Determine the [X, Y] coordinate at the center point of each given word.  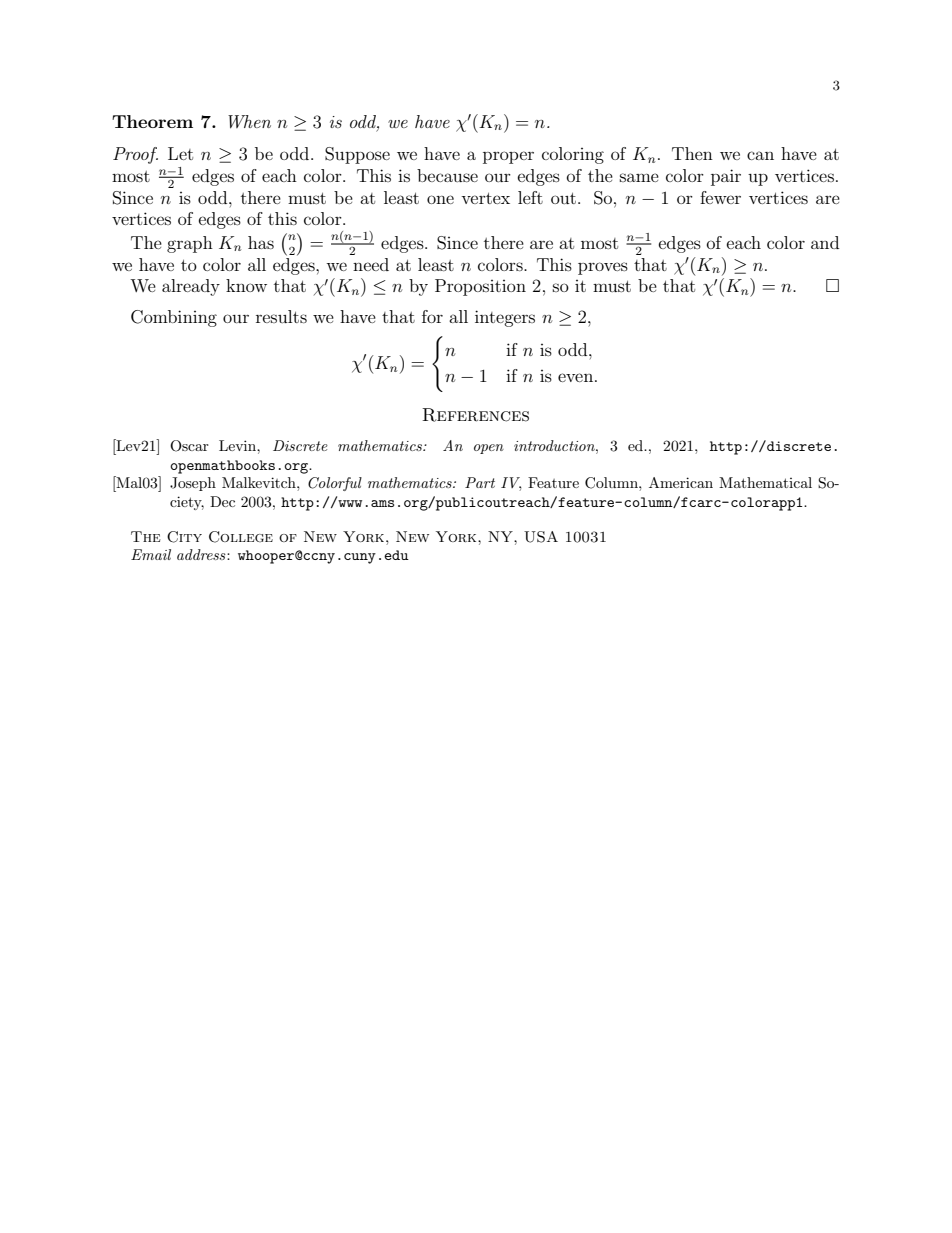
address [202, 554]
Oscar [189, 446]
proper [508, 157]
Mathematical [765, 482]
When [249, 122]
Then [692, 153]
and [825, 242]
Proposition [480, 287]
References [475, 415]
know [246, 285]
